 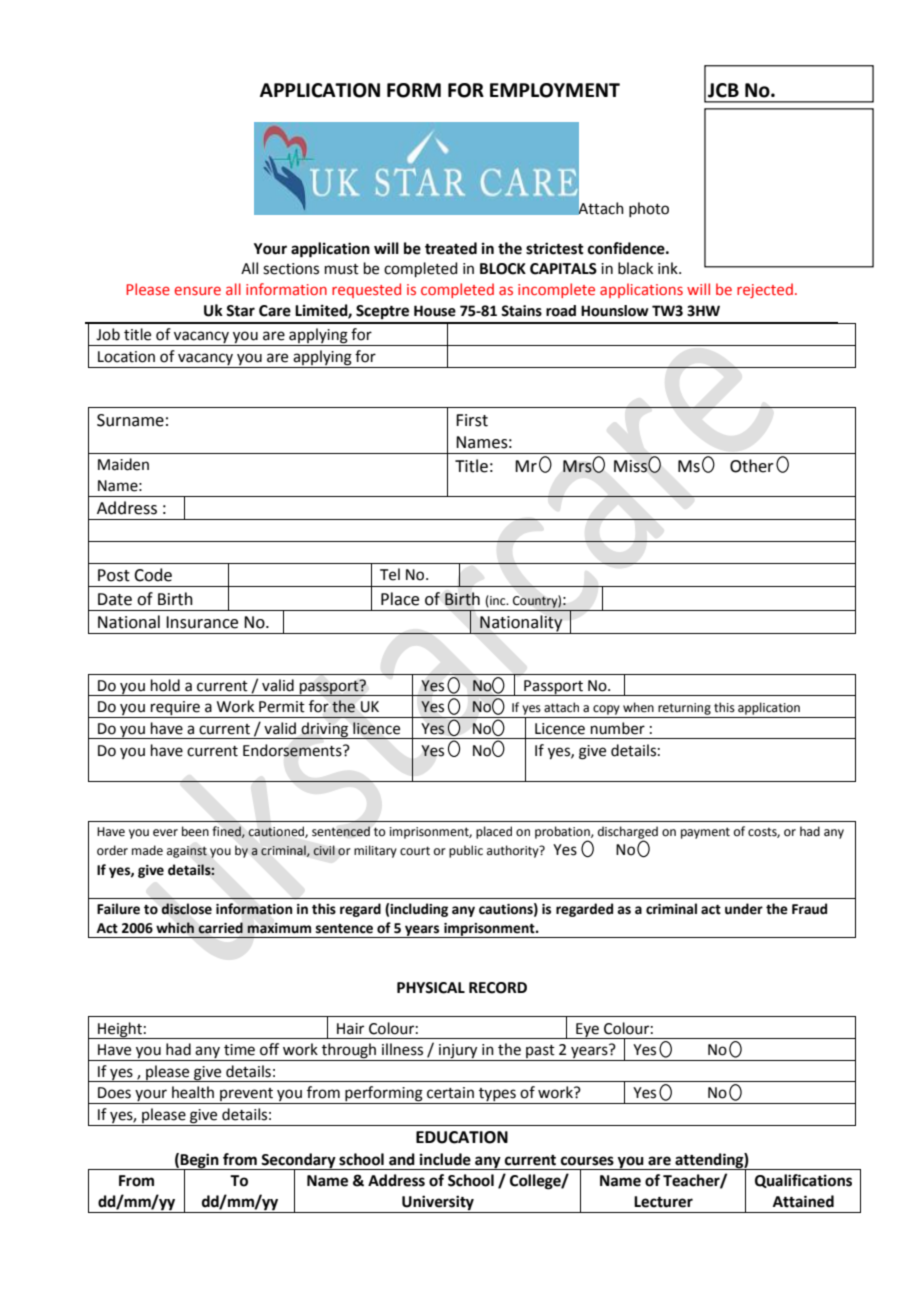 What do you see at coordinates (390, 574) in the document?
I see `Tel` at bounding box center [390, 574].
